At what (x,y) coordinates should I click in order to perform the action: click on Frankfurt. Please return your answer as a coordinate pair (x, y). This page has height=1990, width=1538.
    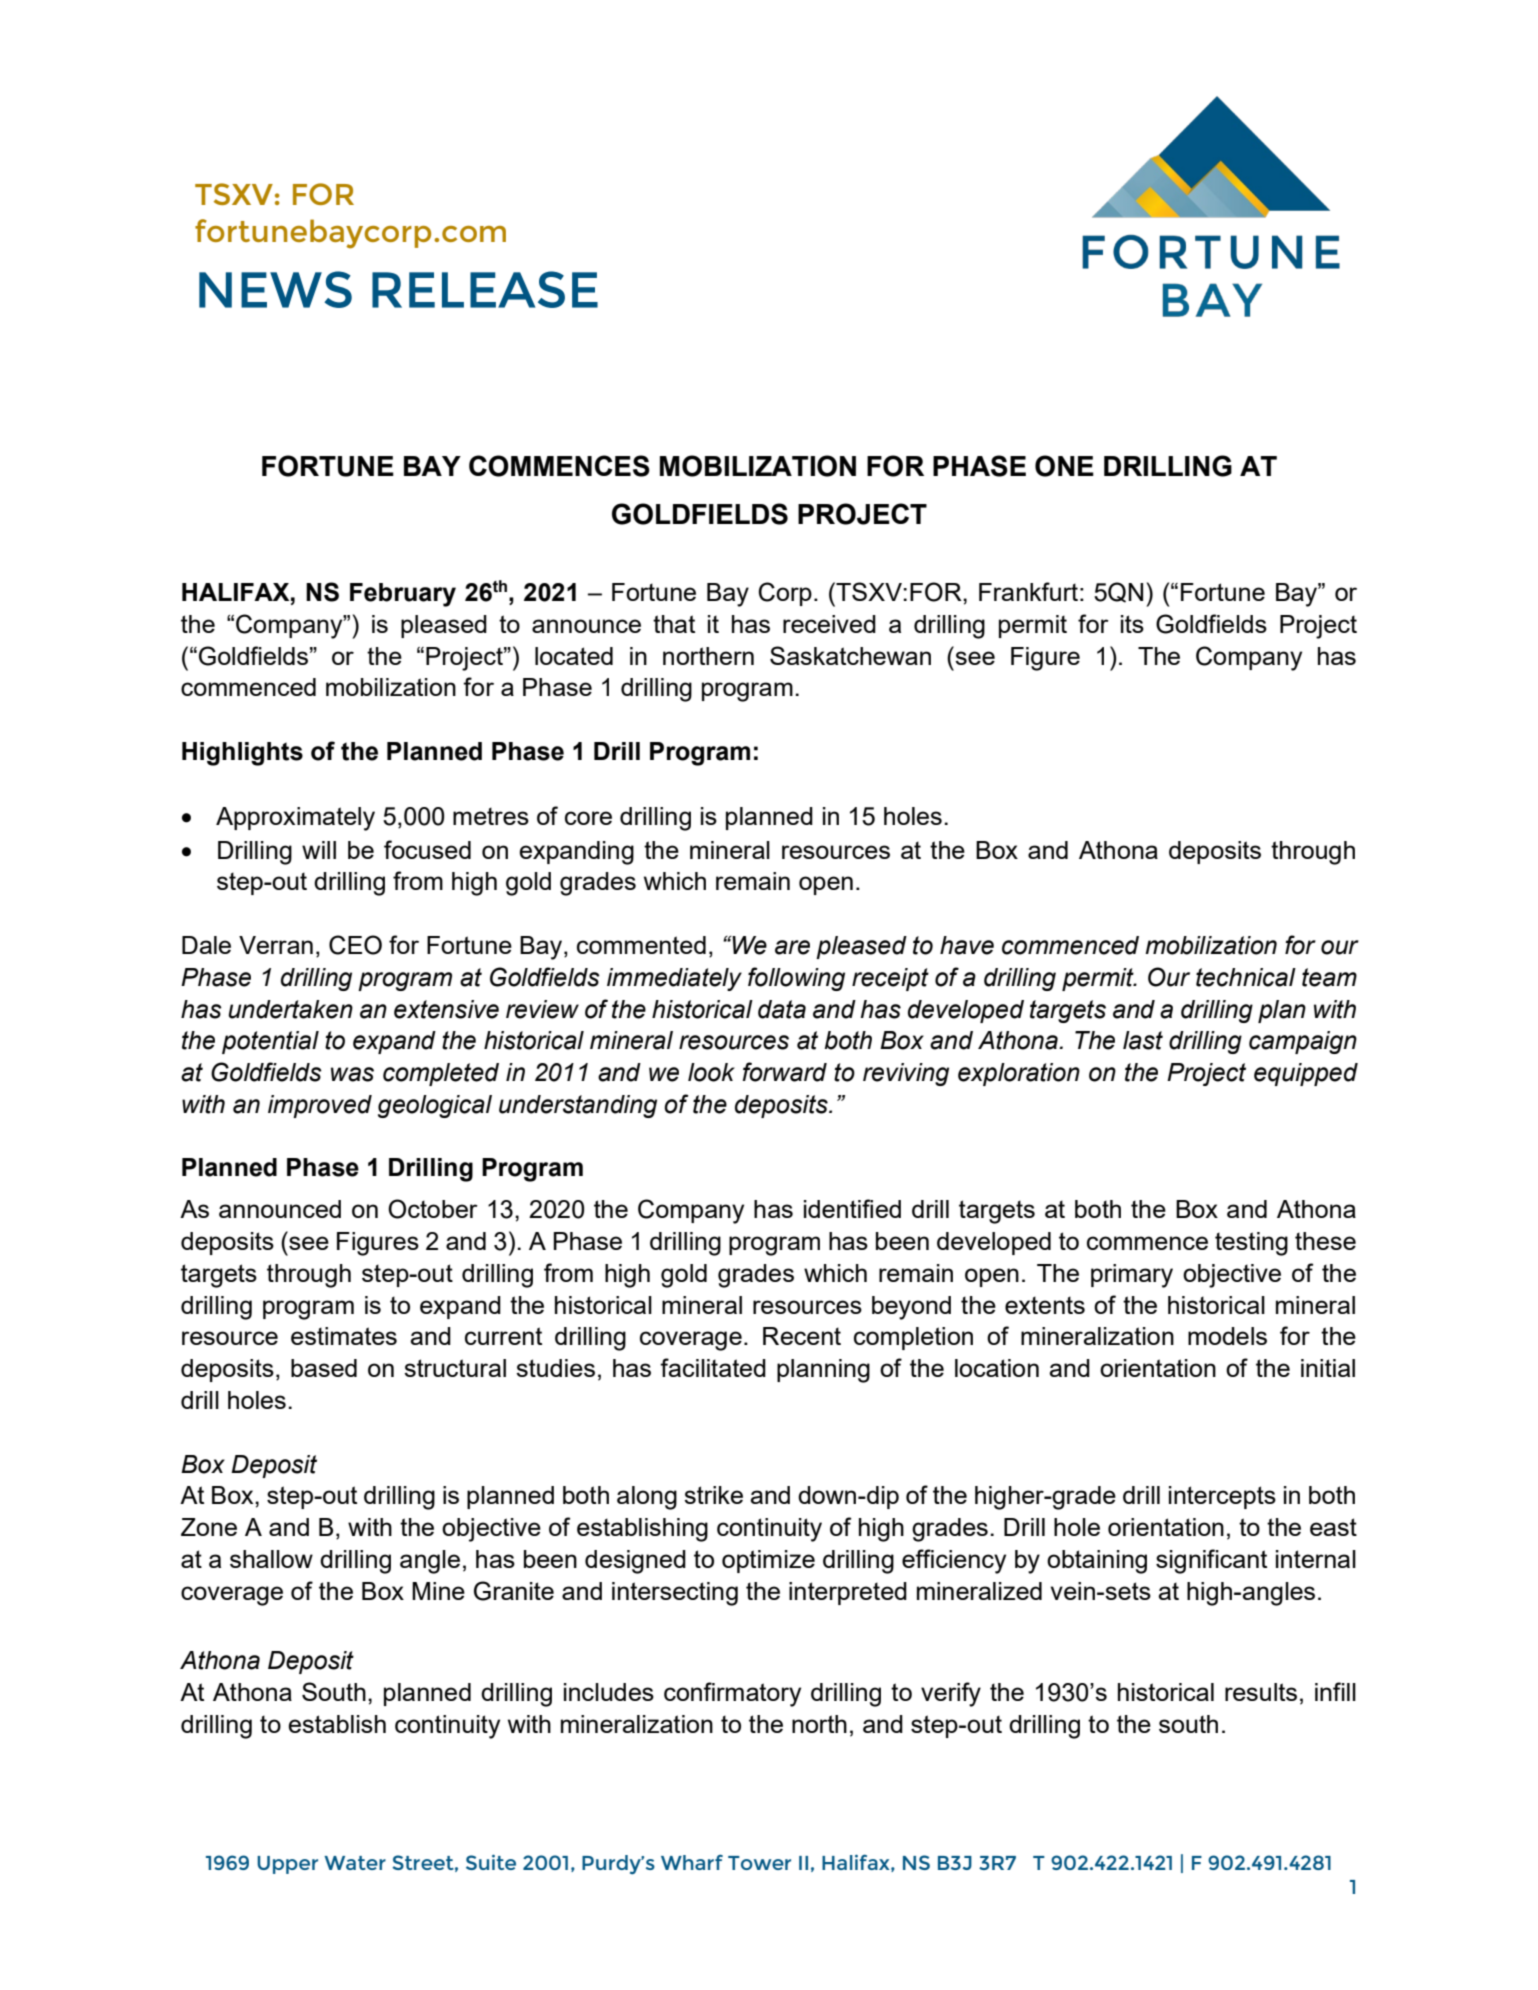
    Looking at the image, I should click on (1028, 591).
